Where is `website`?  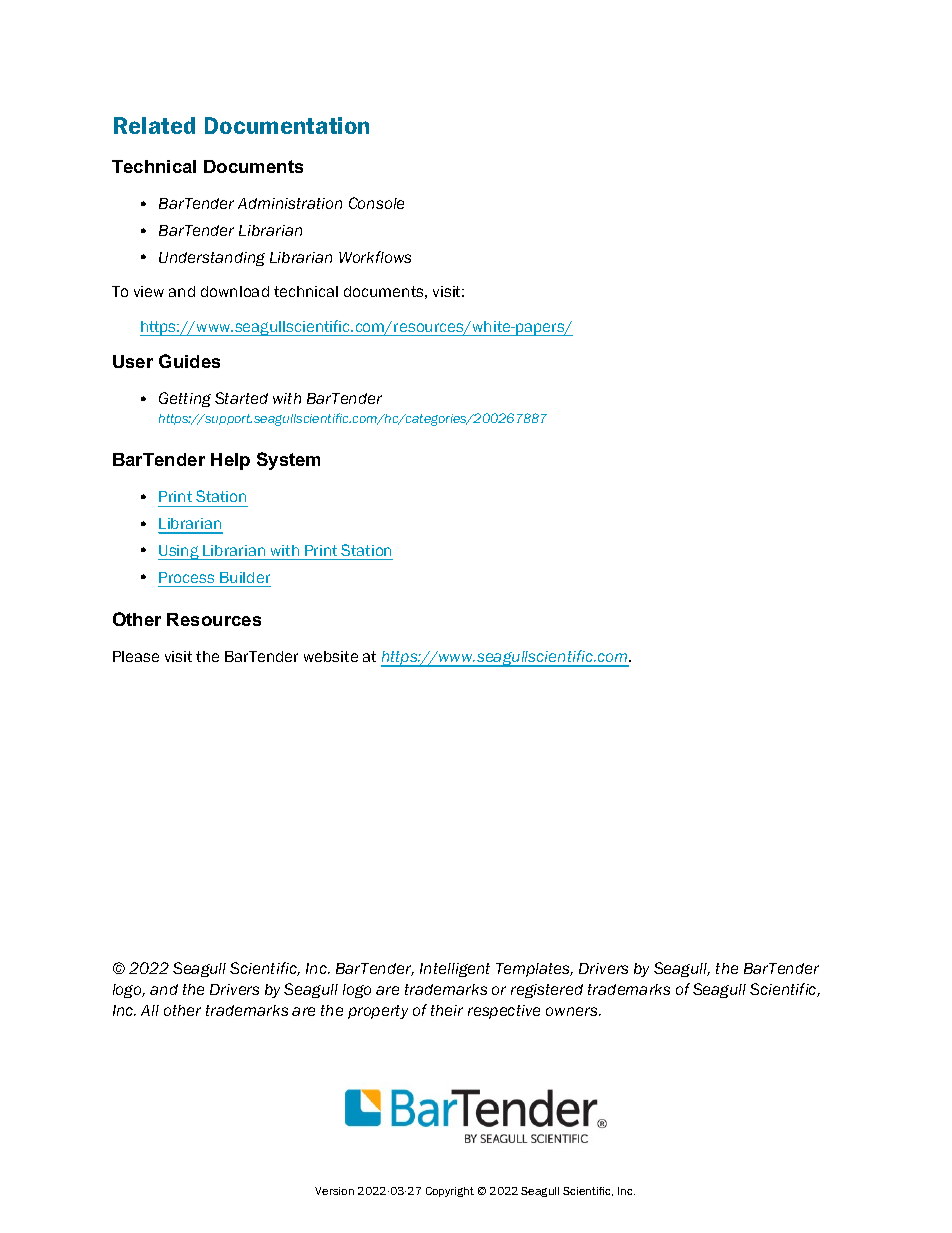
website is located at coordinates (331, 656).
